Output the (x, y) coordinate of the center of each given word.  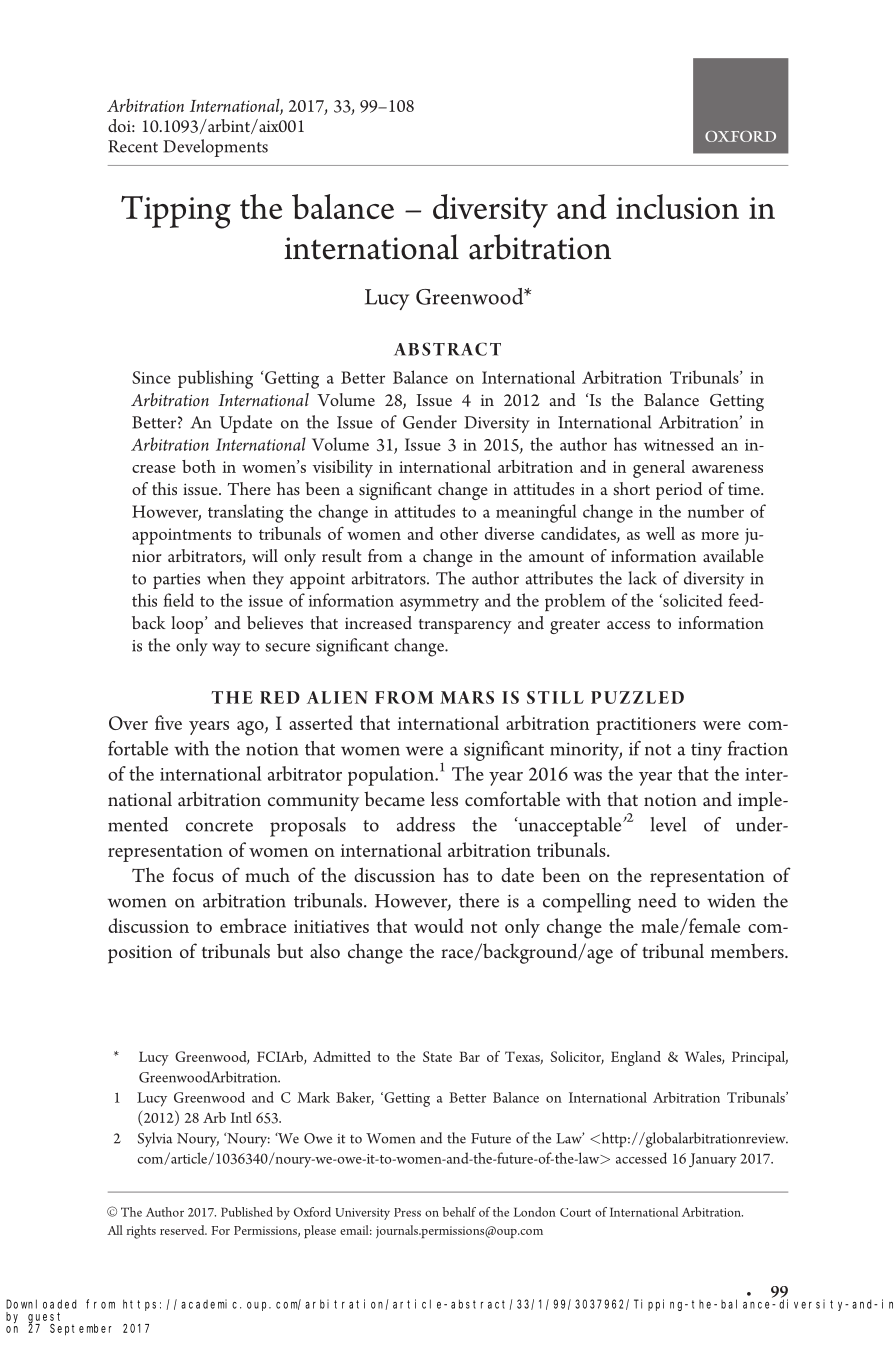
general (659, 469)
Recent (133, 146)
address (426, 824)
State (437, 1056)
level (668, 824)
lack (642, 578)
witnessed (679, 444)
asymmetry (439, 603)
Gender (430, 422)
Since (151, 377)
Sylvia (155, 1139)
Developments (215, 148)
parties (176, 581)
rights (141, 1232)
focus (193, 874)
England (636, 1058)
